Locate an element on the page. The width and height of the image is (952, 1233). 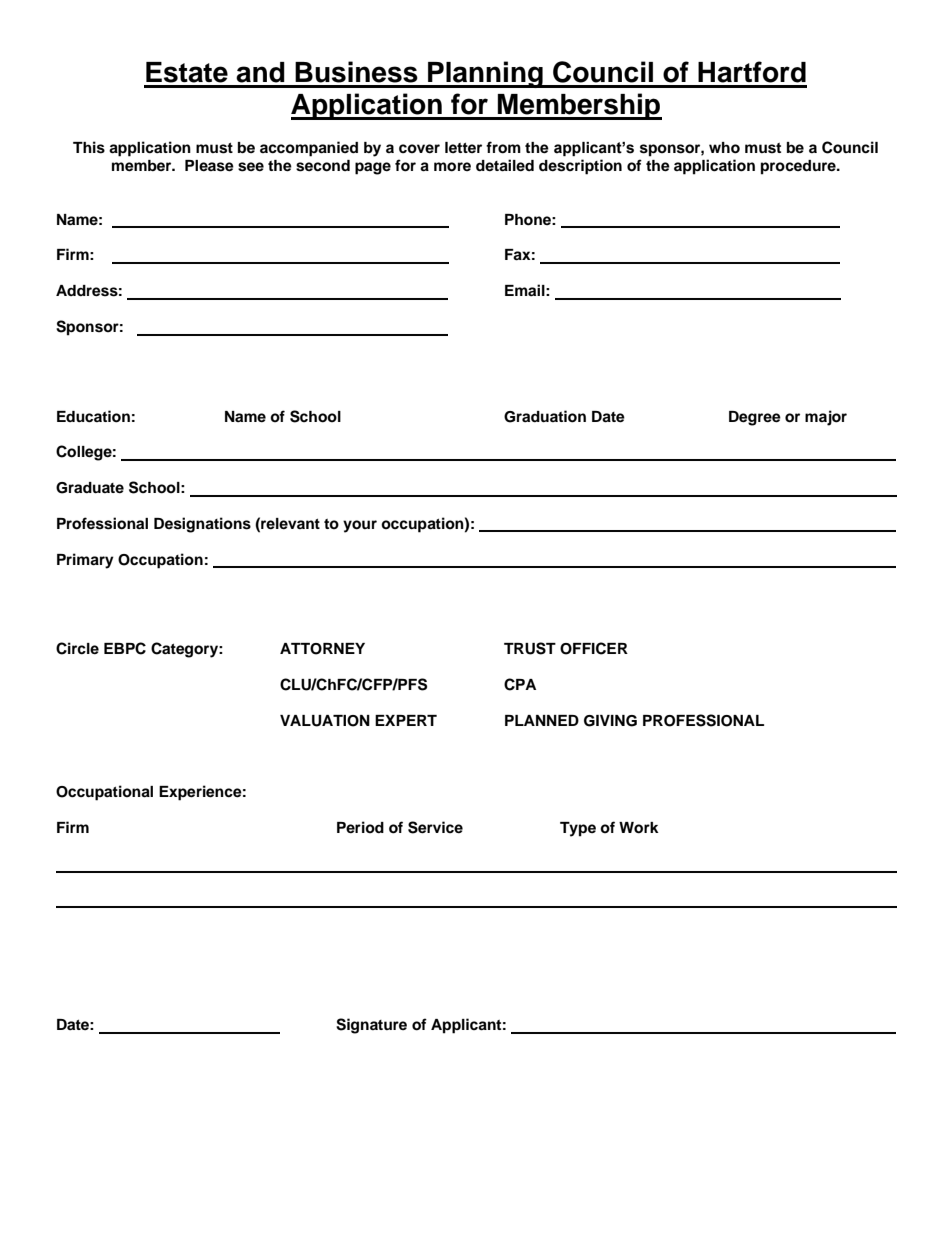
Graduation is located at coordinates (545, 416).
